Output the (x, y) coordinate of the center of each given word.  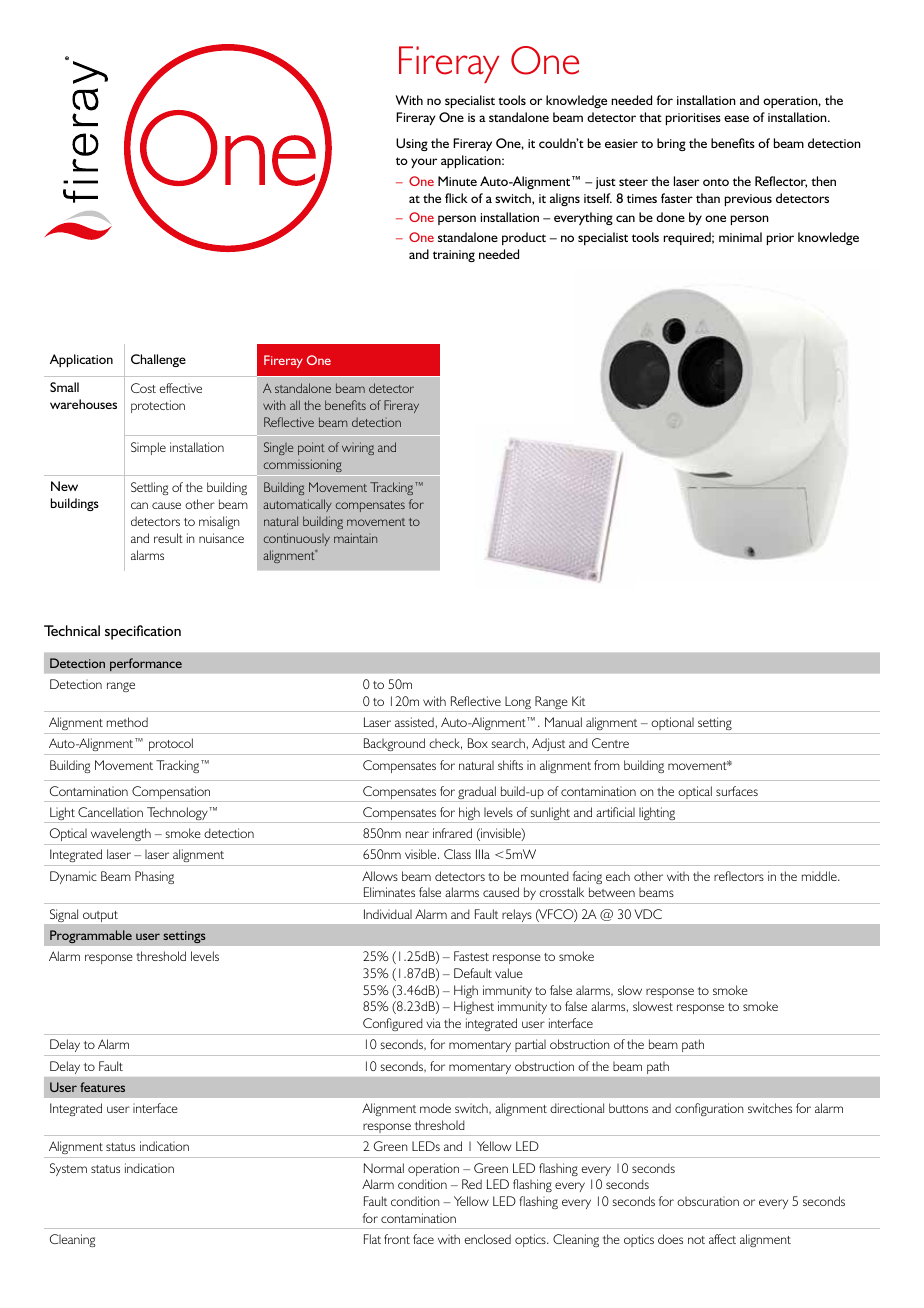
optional (672, 723)
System (68, 1169)
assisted (414, 722)
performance (146, 665)
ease (736, 118)
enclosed (487, 1239)
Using (412, 144)
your (424, 163)
